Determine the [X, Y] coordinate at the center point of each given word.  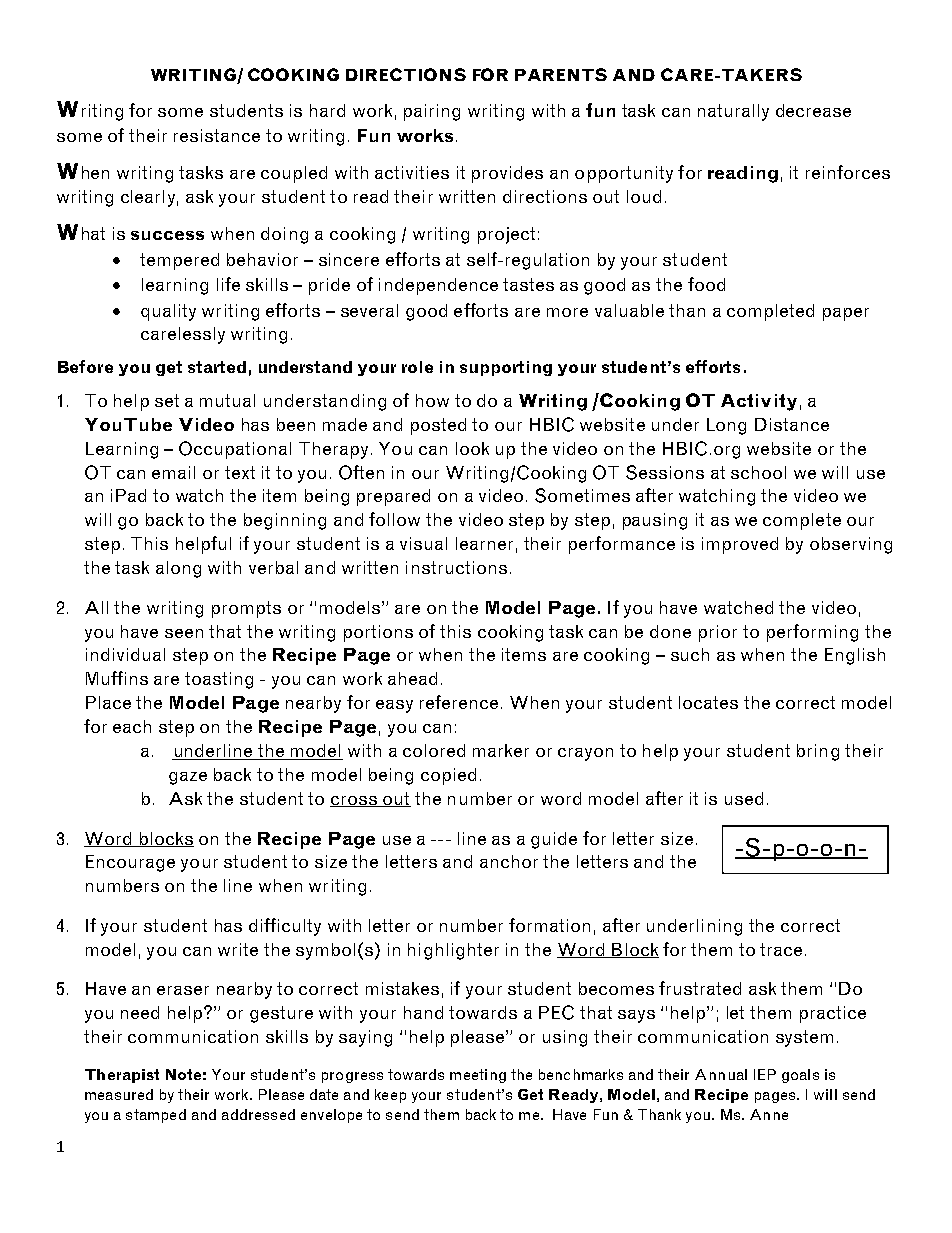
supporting [506, 368]
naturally [733, 112]
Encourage [130, 863]
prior [718, 633]
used [744, 798]
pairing [432, 112]
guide [554, 840]
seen [184, 633]
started [217, 367]
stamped [156, 1116]
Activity [759, 402]
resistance [217, 135]
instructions [456, 567]
